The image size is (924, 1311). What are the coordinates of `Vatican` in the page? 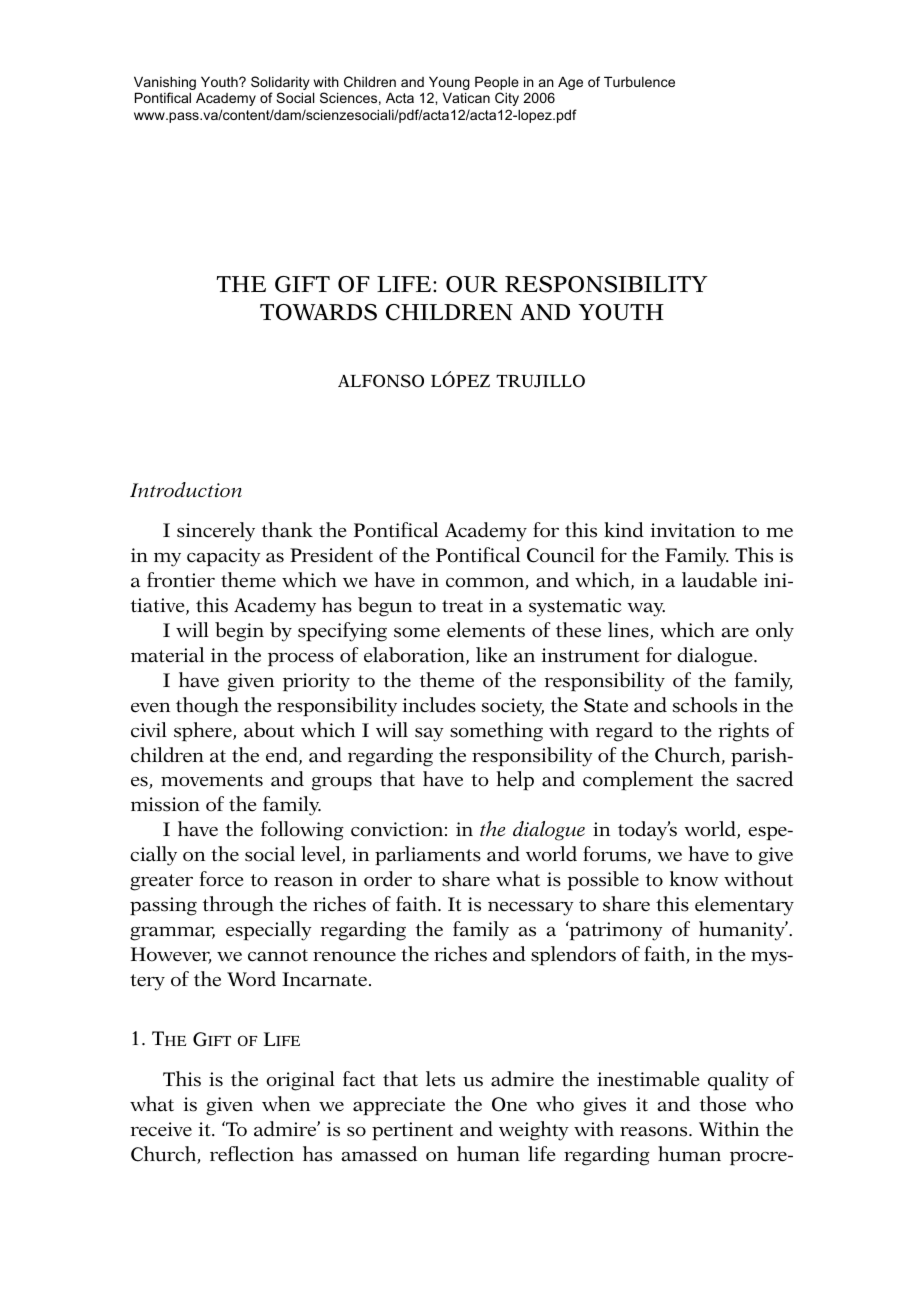 It's located at (466, 97).
